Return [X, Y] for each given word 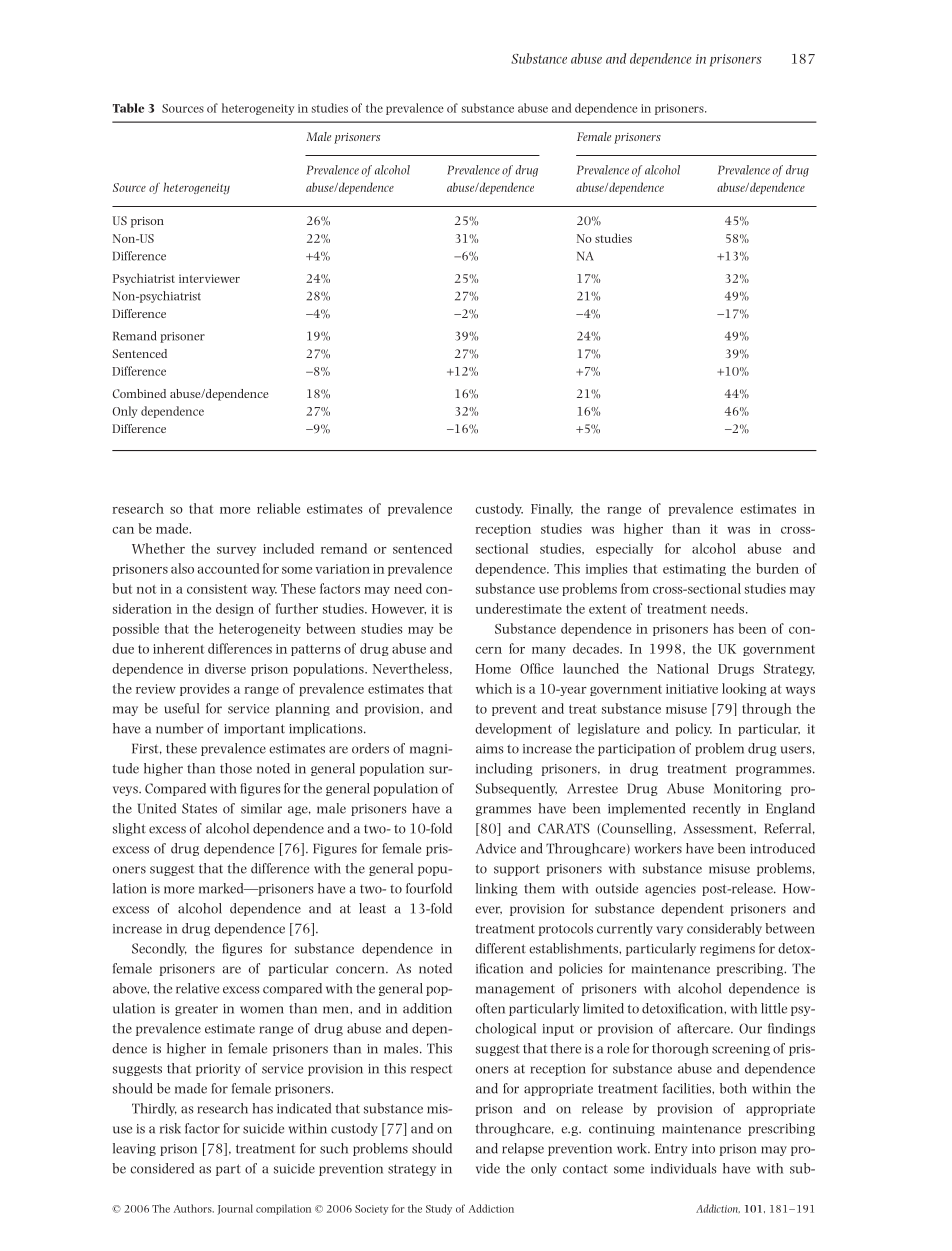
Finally [552, 509]
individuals [684, 1168]
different [500, 948]
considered [162, 1168]
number [180, 728]
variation [343, 569]
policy [694, 729]
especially [624, 549]
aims [490, 749]
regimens [727, 950]
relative [197, 988]
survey [236, 551]
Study [439, 1209]
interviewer [209, 278]
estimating [694, 570]
